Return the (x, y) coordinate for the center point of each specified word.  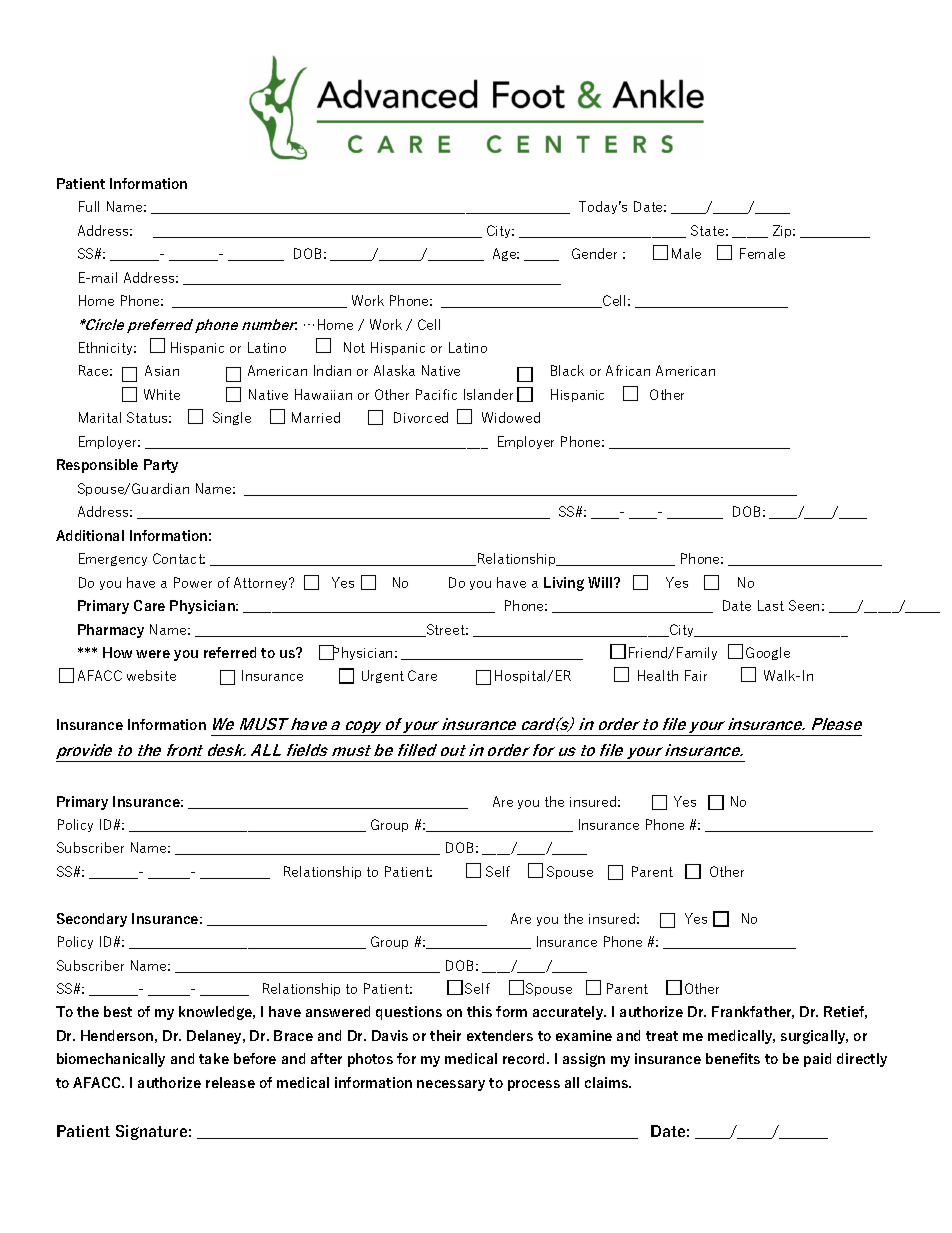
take (214, 1058)
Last (771, 605)
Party (161, 466)
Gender (594, 253)
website (151, 675)
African (628, 370)
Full (89, 206)
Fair (696, 675)
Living (564, 584)
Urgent (383, 676)
